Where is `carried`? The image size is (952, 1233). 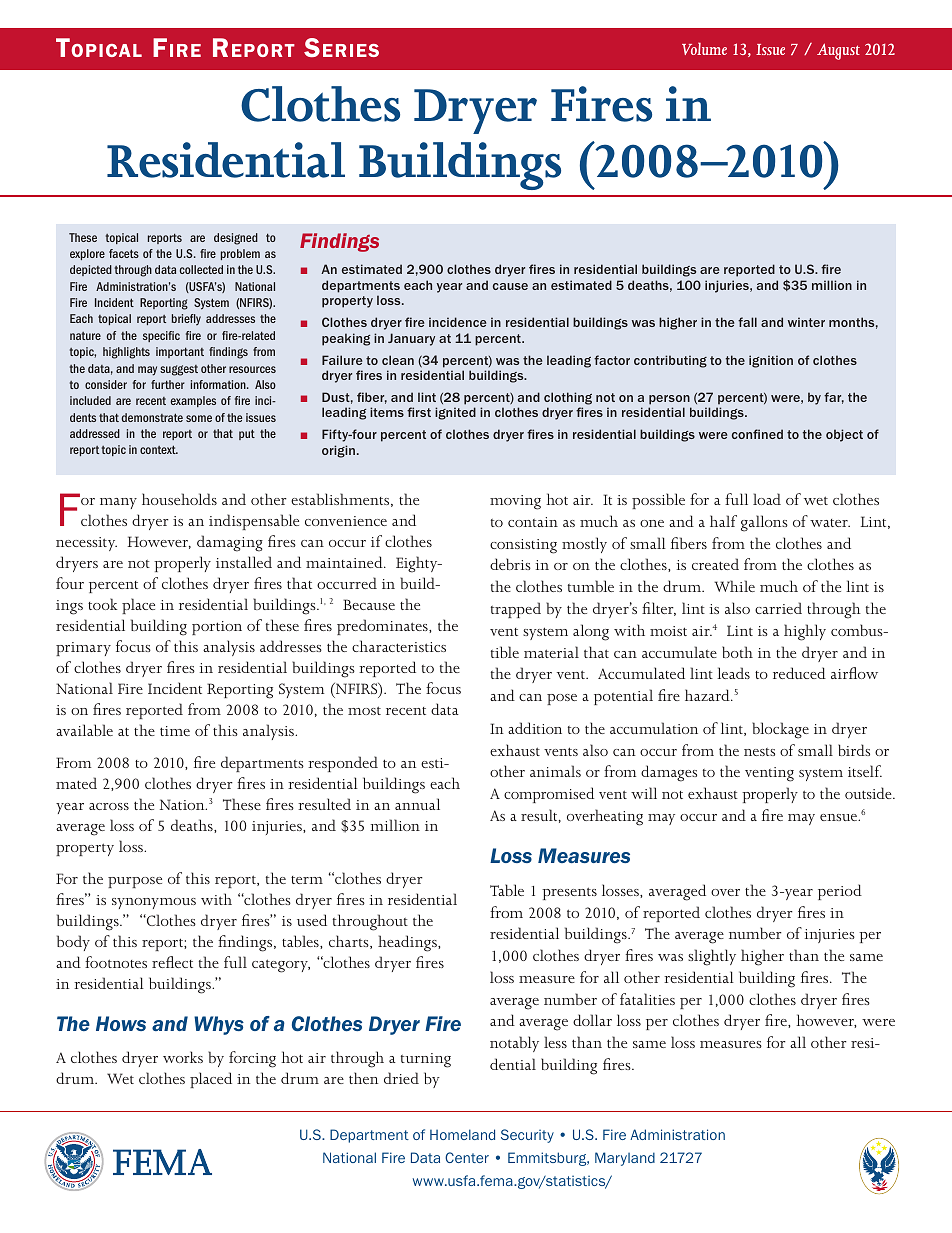 carried is located at coordinates (778, 608).
